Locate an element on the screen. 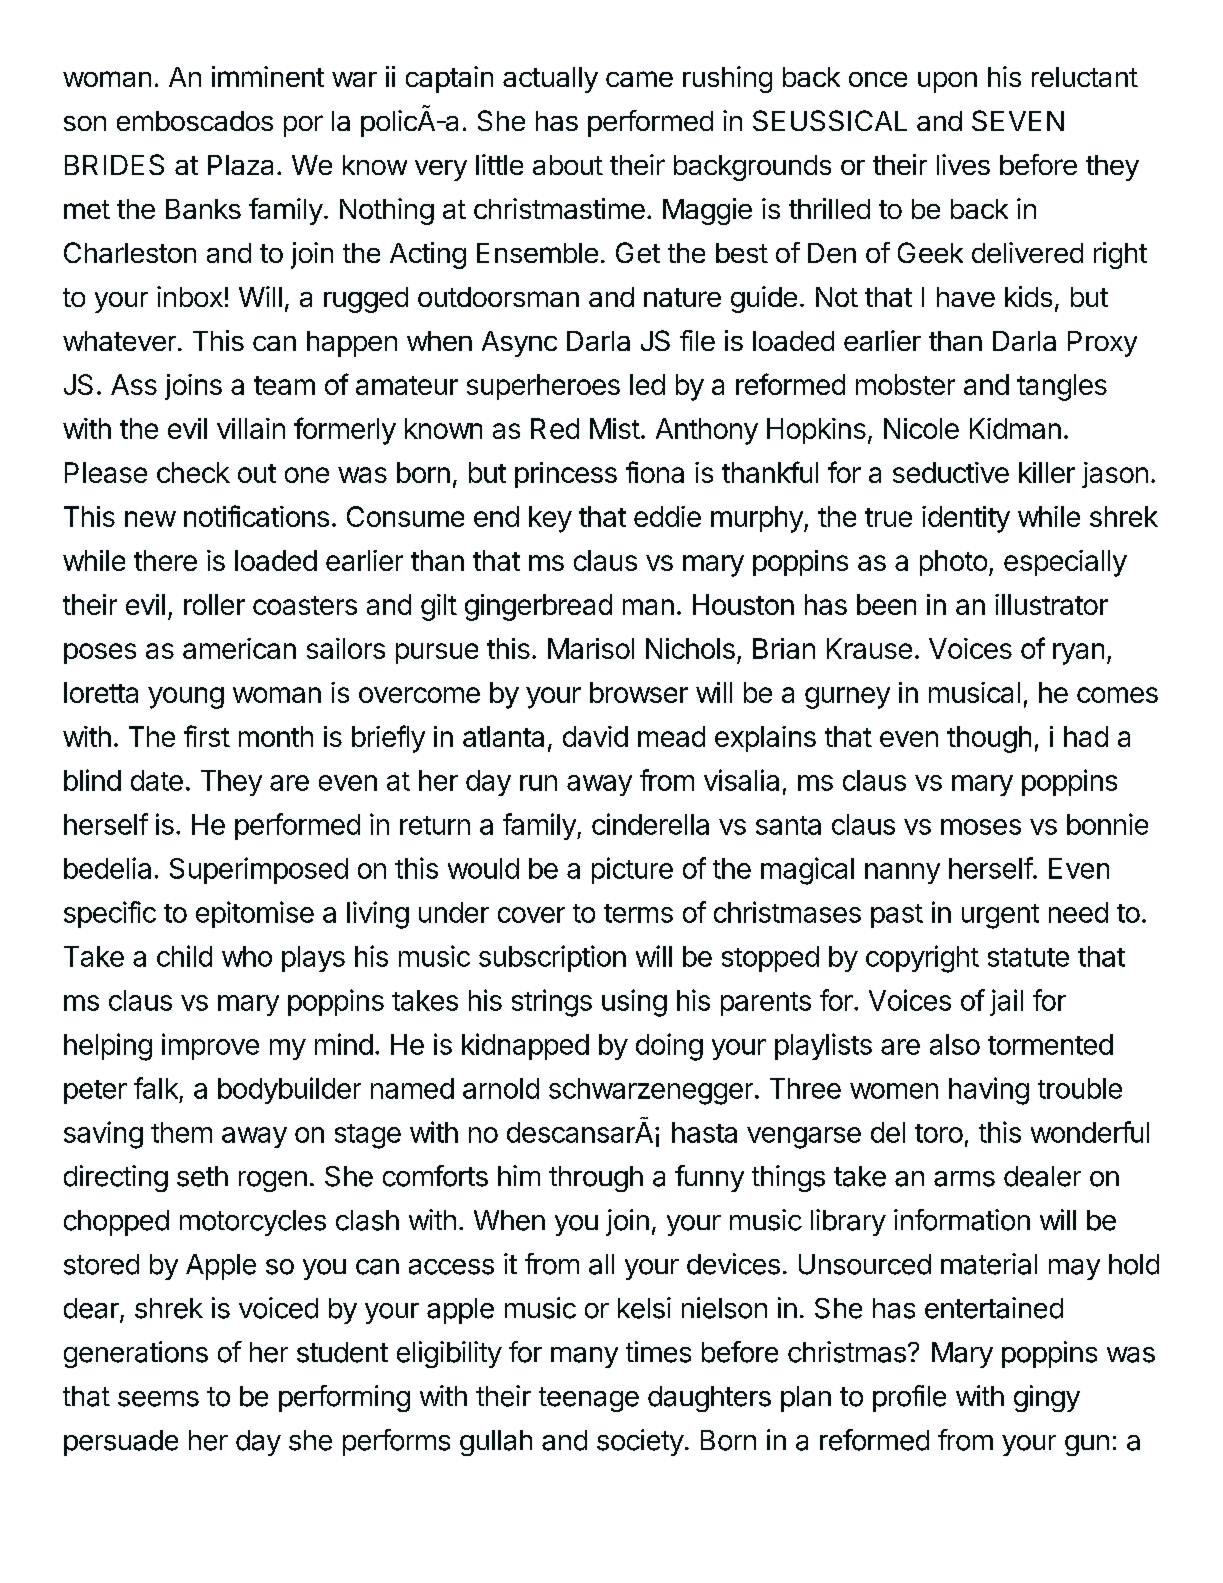 Image resolution: width=1223 pixels, height=1583 pixels. upon is located at coordinates (947, 82).
